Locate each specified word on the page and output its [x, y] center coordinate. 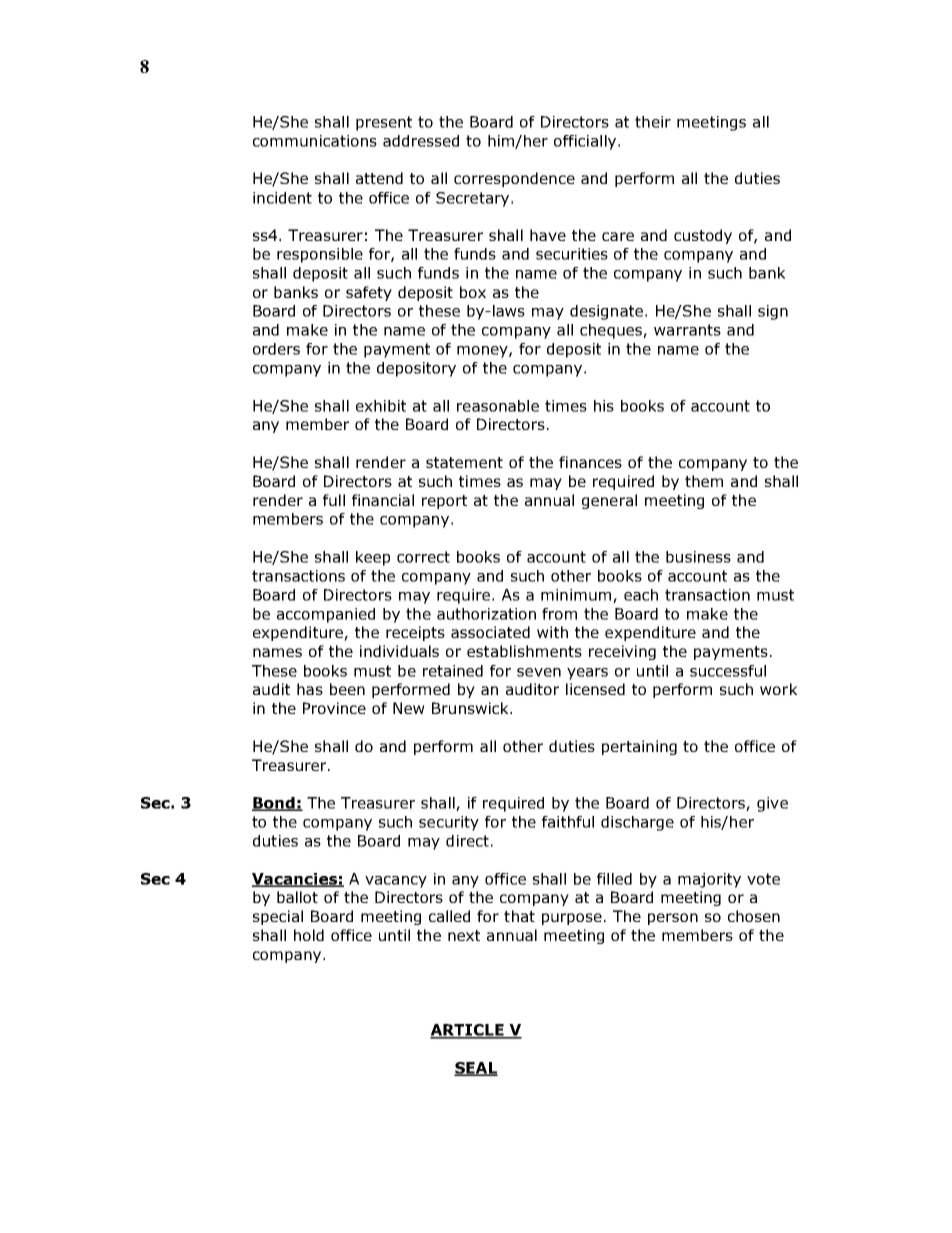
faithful [568, 822]
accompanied [326, 615]
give [772, 804]
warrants [687, 330]
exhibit [381, 406]
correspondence [514, 179]
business [698, 557]
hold [309, 935]
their [653, 122]
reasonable [498, 406]
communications [315, 141]
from [559, 614]
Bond [274, 804]
